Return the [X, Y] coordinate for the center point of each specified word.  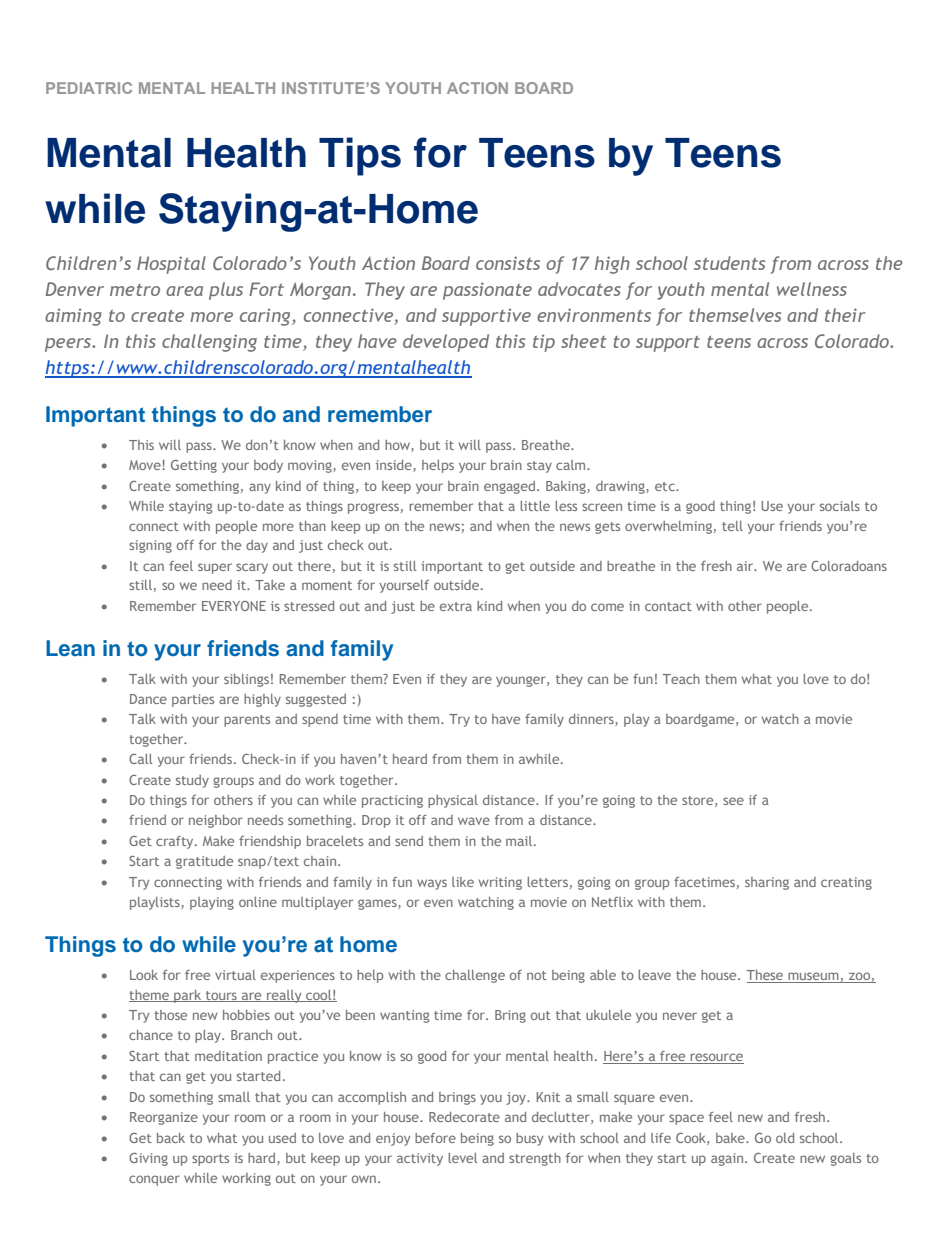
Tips [360, 156]
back [171, 1138]
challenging [209, 343]
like [463, 882]
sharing [767, 883]
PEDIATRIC [89, 88]
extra [456, 606]
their [845, 315]
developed [446, 343]
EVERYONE [234, 606]
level [462, 1158]
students [729, 263]
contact [668, 606]
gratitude [204, 862]
